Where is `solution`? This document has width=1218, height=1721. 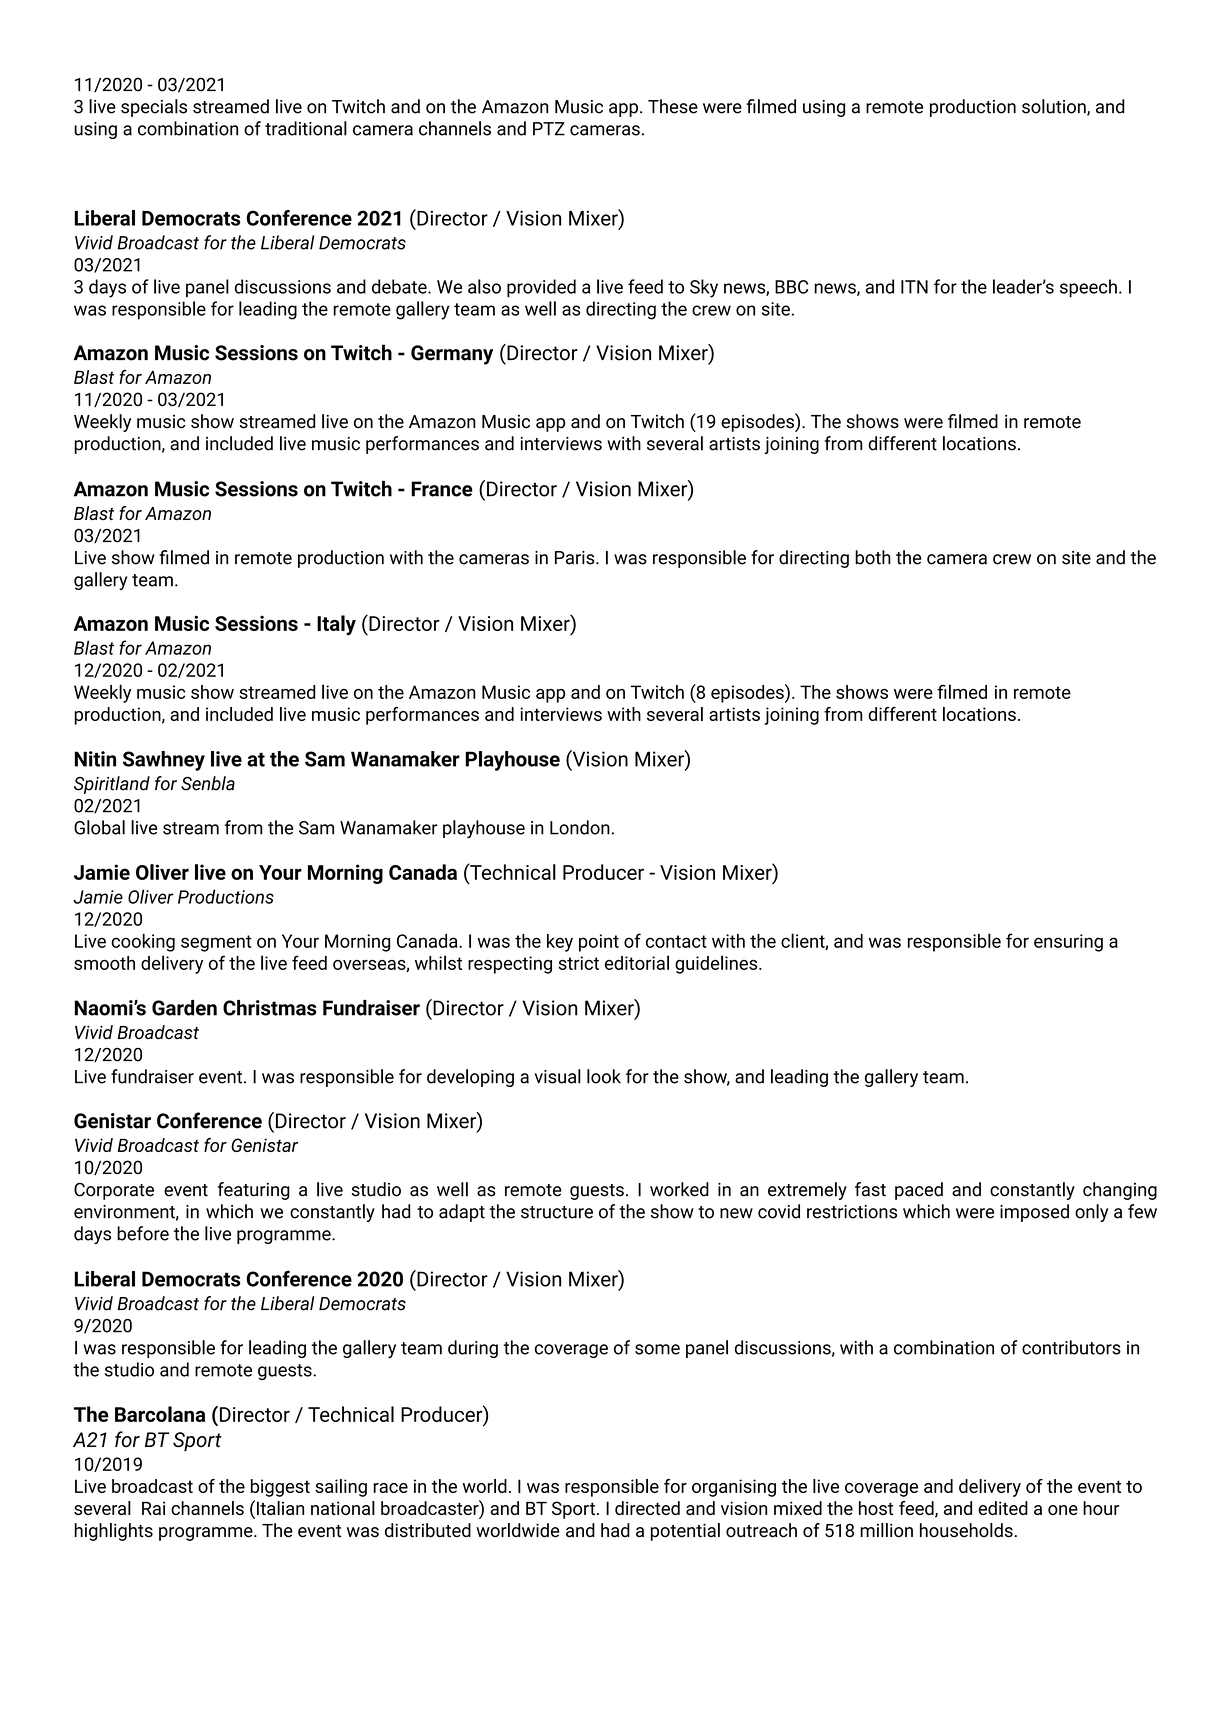
solution is located at coordinates (1055, 107).
